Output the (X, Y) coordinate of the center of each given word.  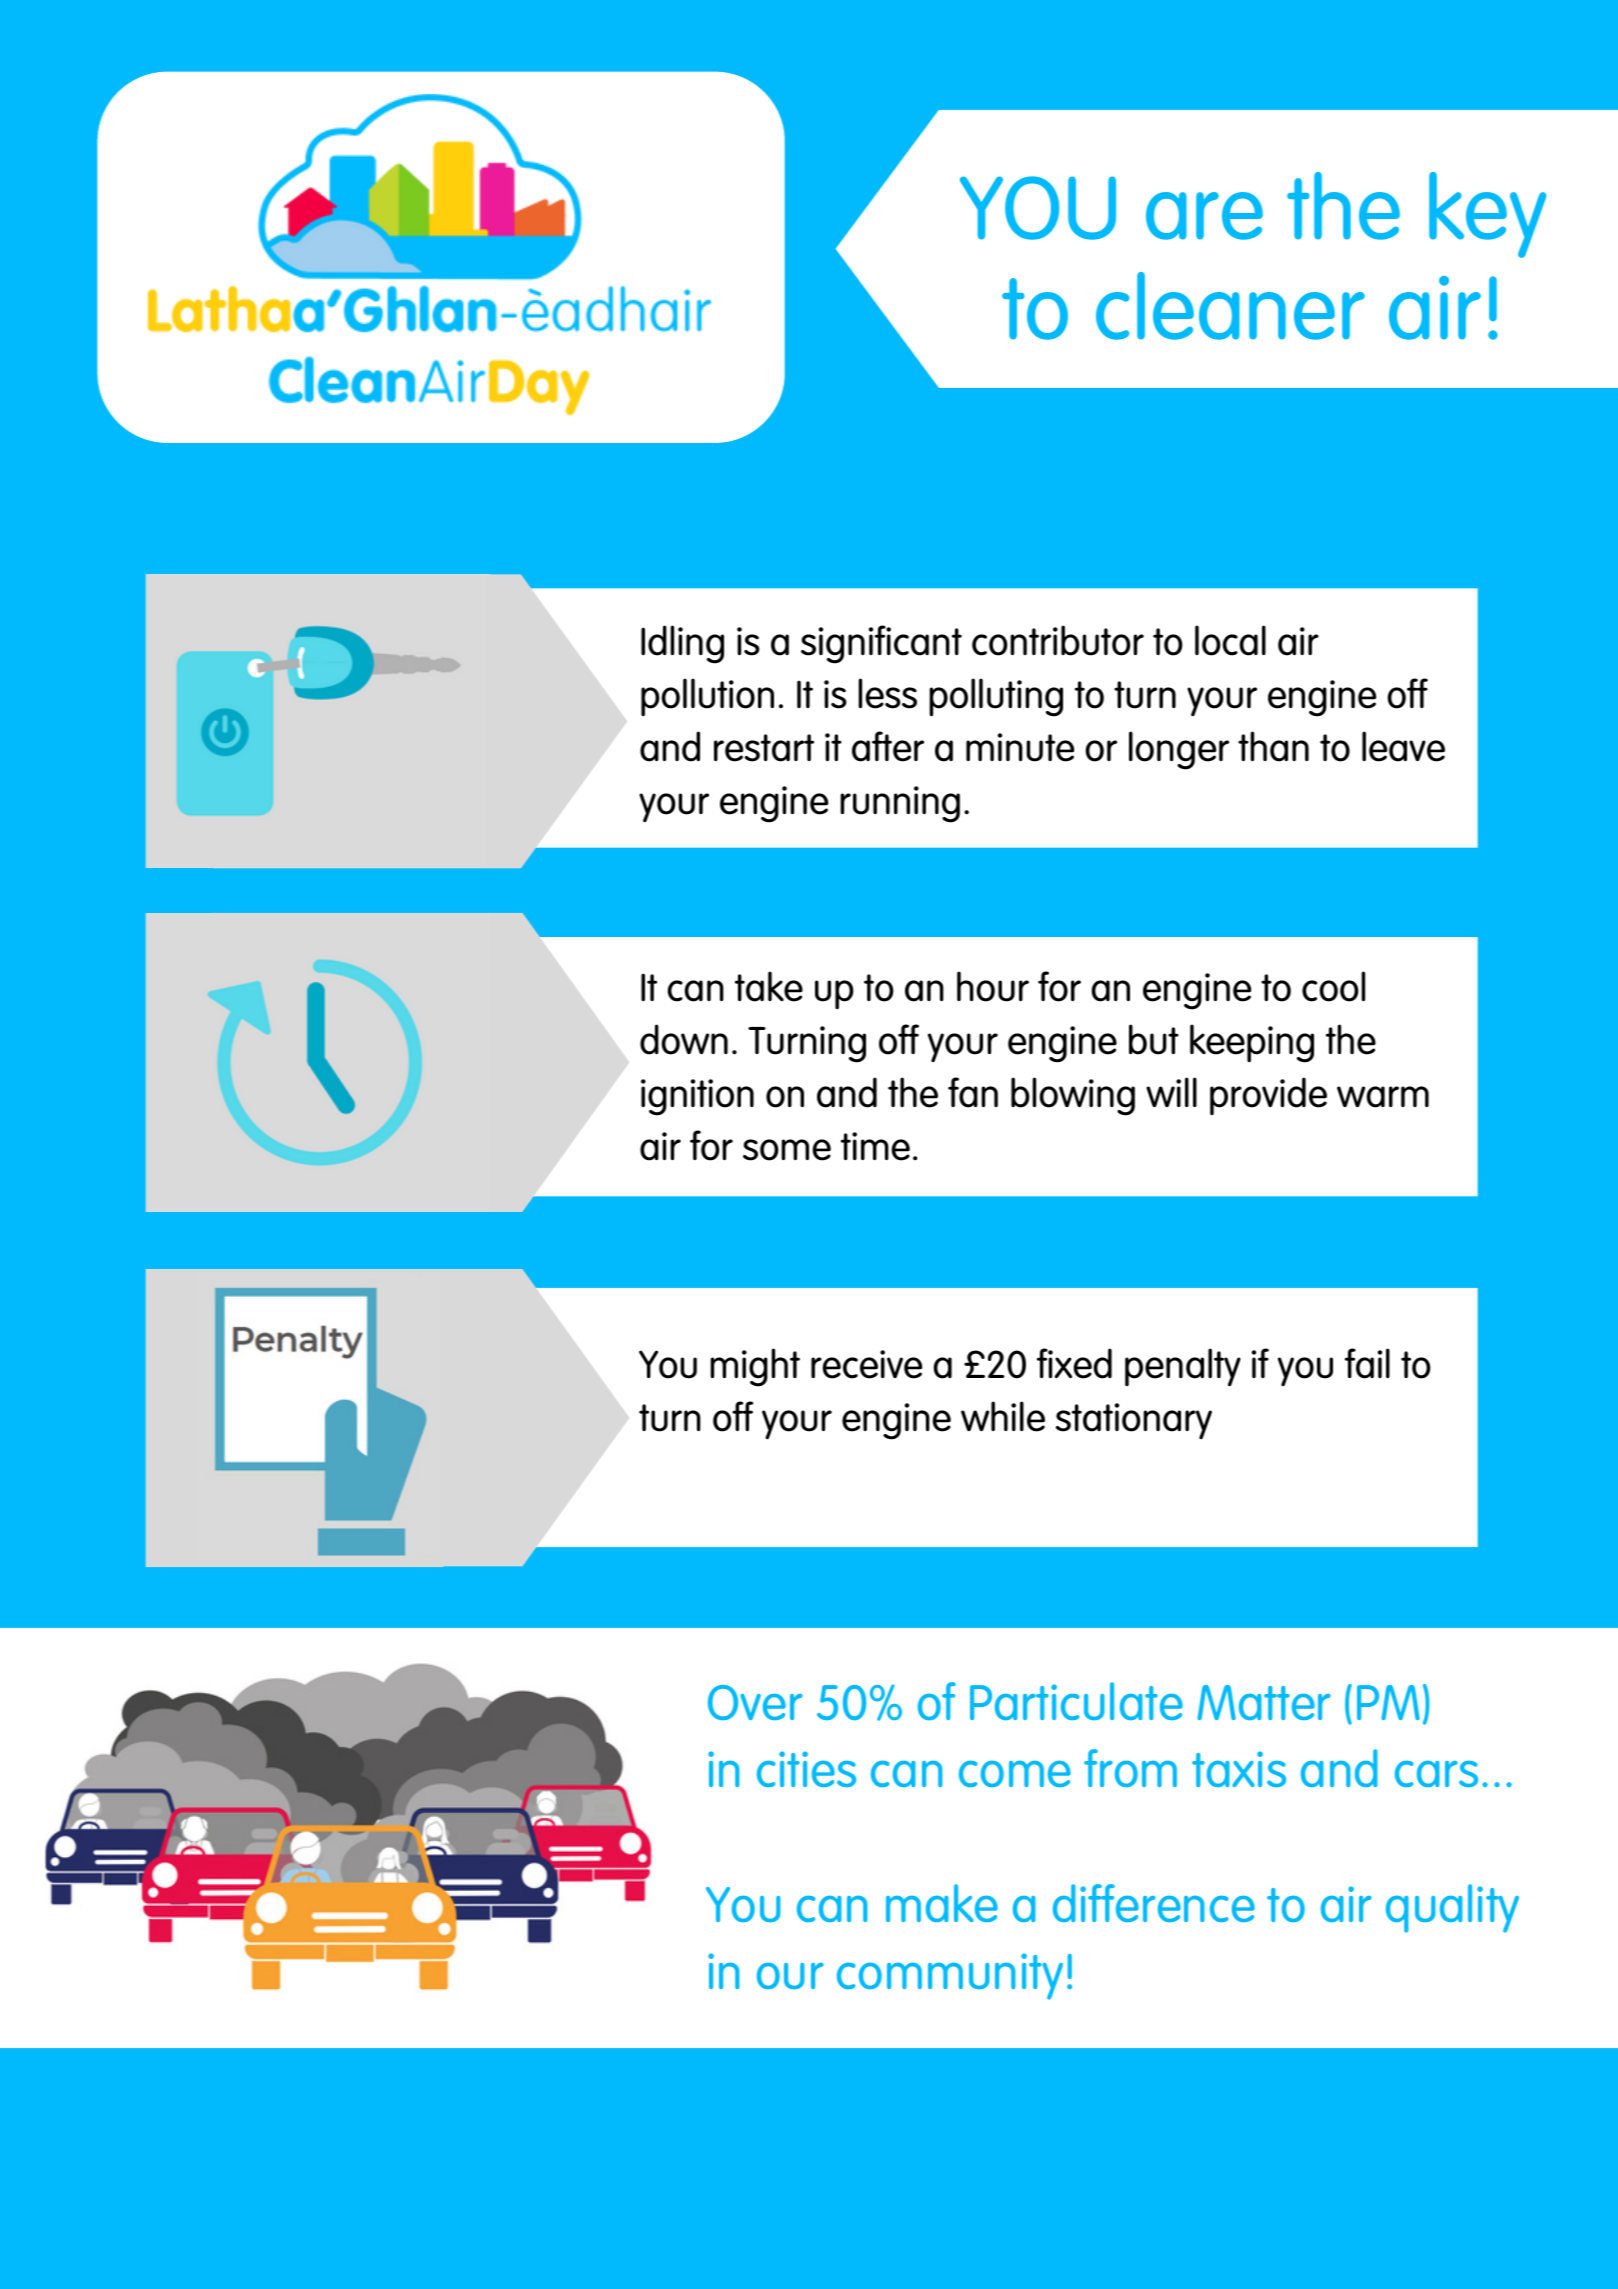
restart (764, 748)
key (1487, 215)
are (1204, 216)
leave (1403, 746)
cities (806, 1769)
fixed (1074, 1363)
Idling (682, 644)
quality (1452, 1908)
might (755, 1367)
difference (1154, 1903)
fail (1367, 1363)
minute (1020, 747)
